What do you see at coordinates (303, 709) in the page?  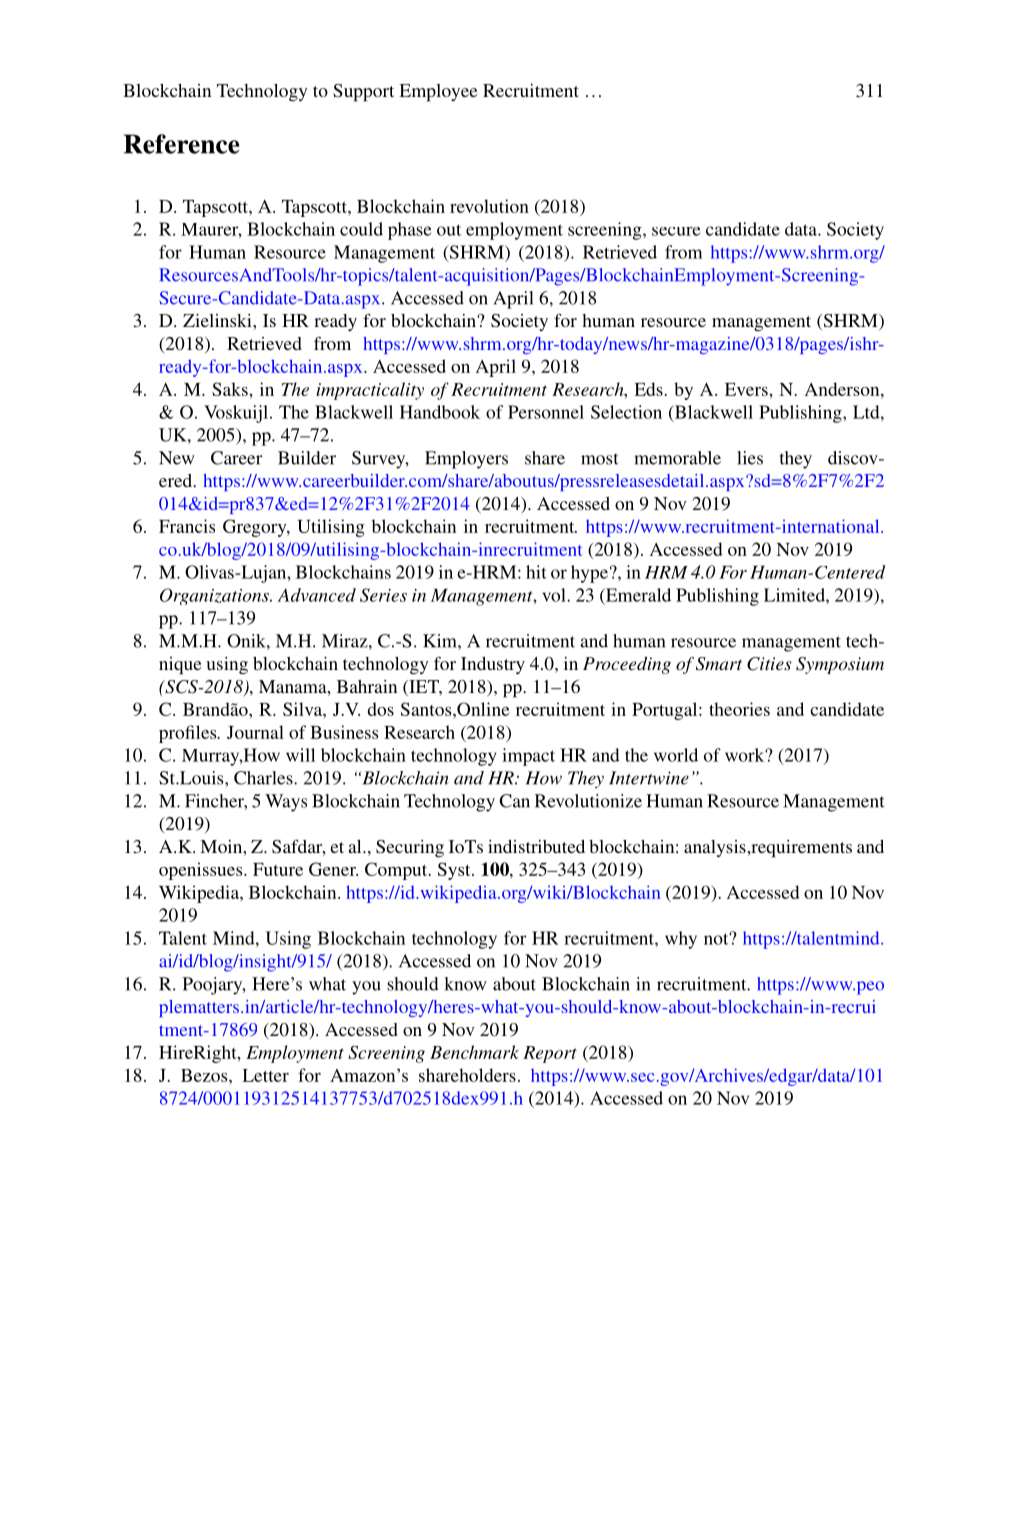 I see `Silva` at bounding box center [303, 709].
